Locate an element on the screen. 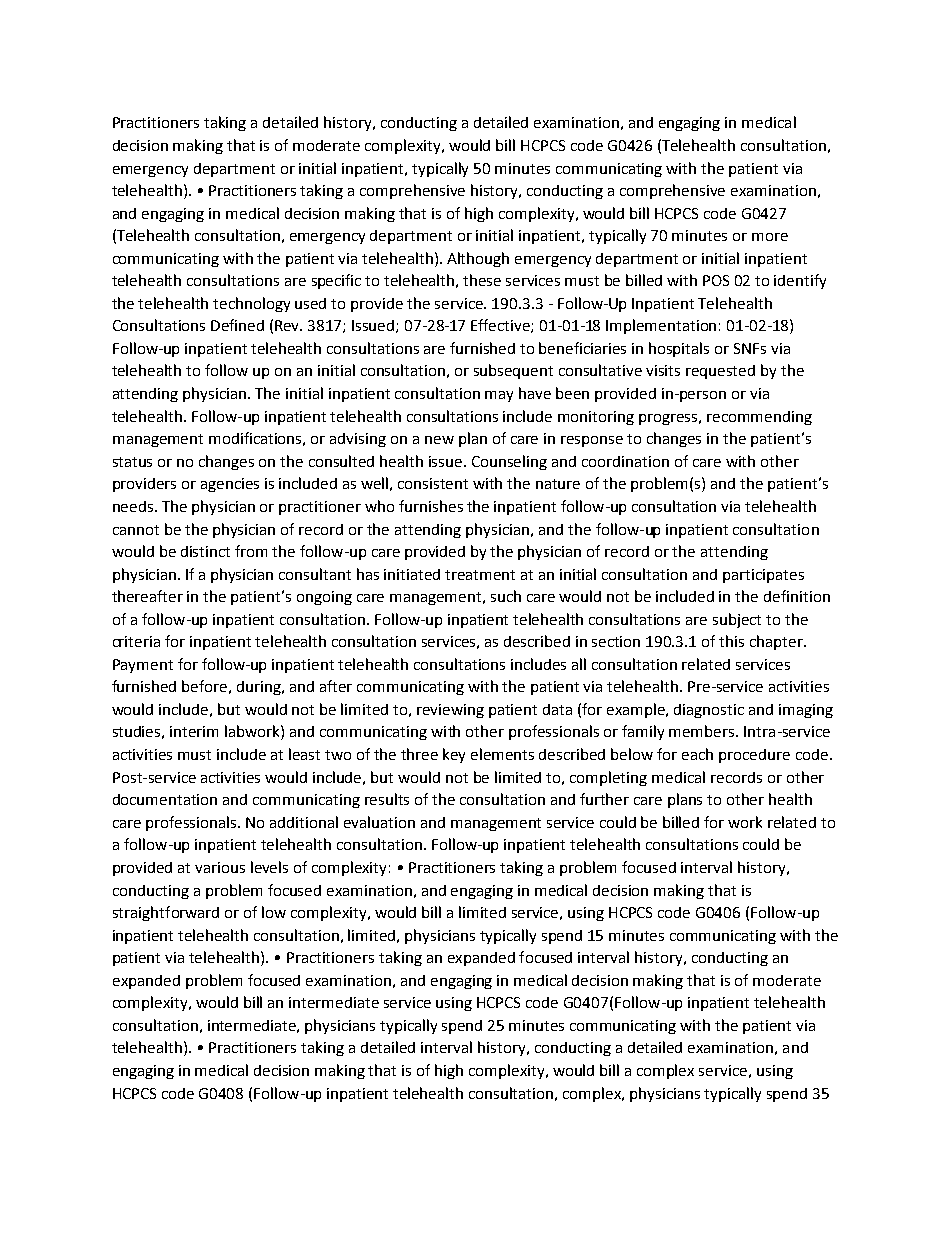 Image resolution: width=952 pixels, height=1233 pixels. evaluation is located at coordinates (379, 822).
